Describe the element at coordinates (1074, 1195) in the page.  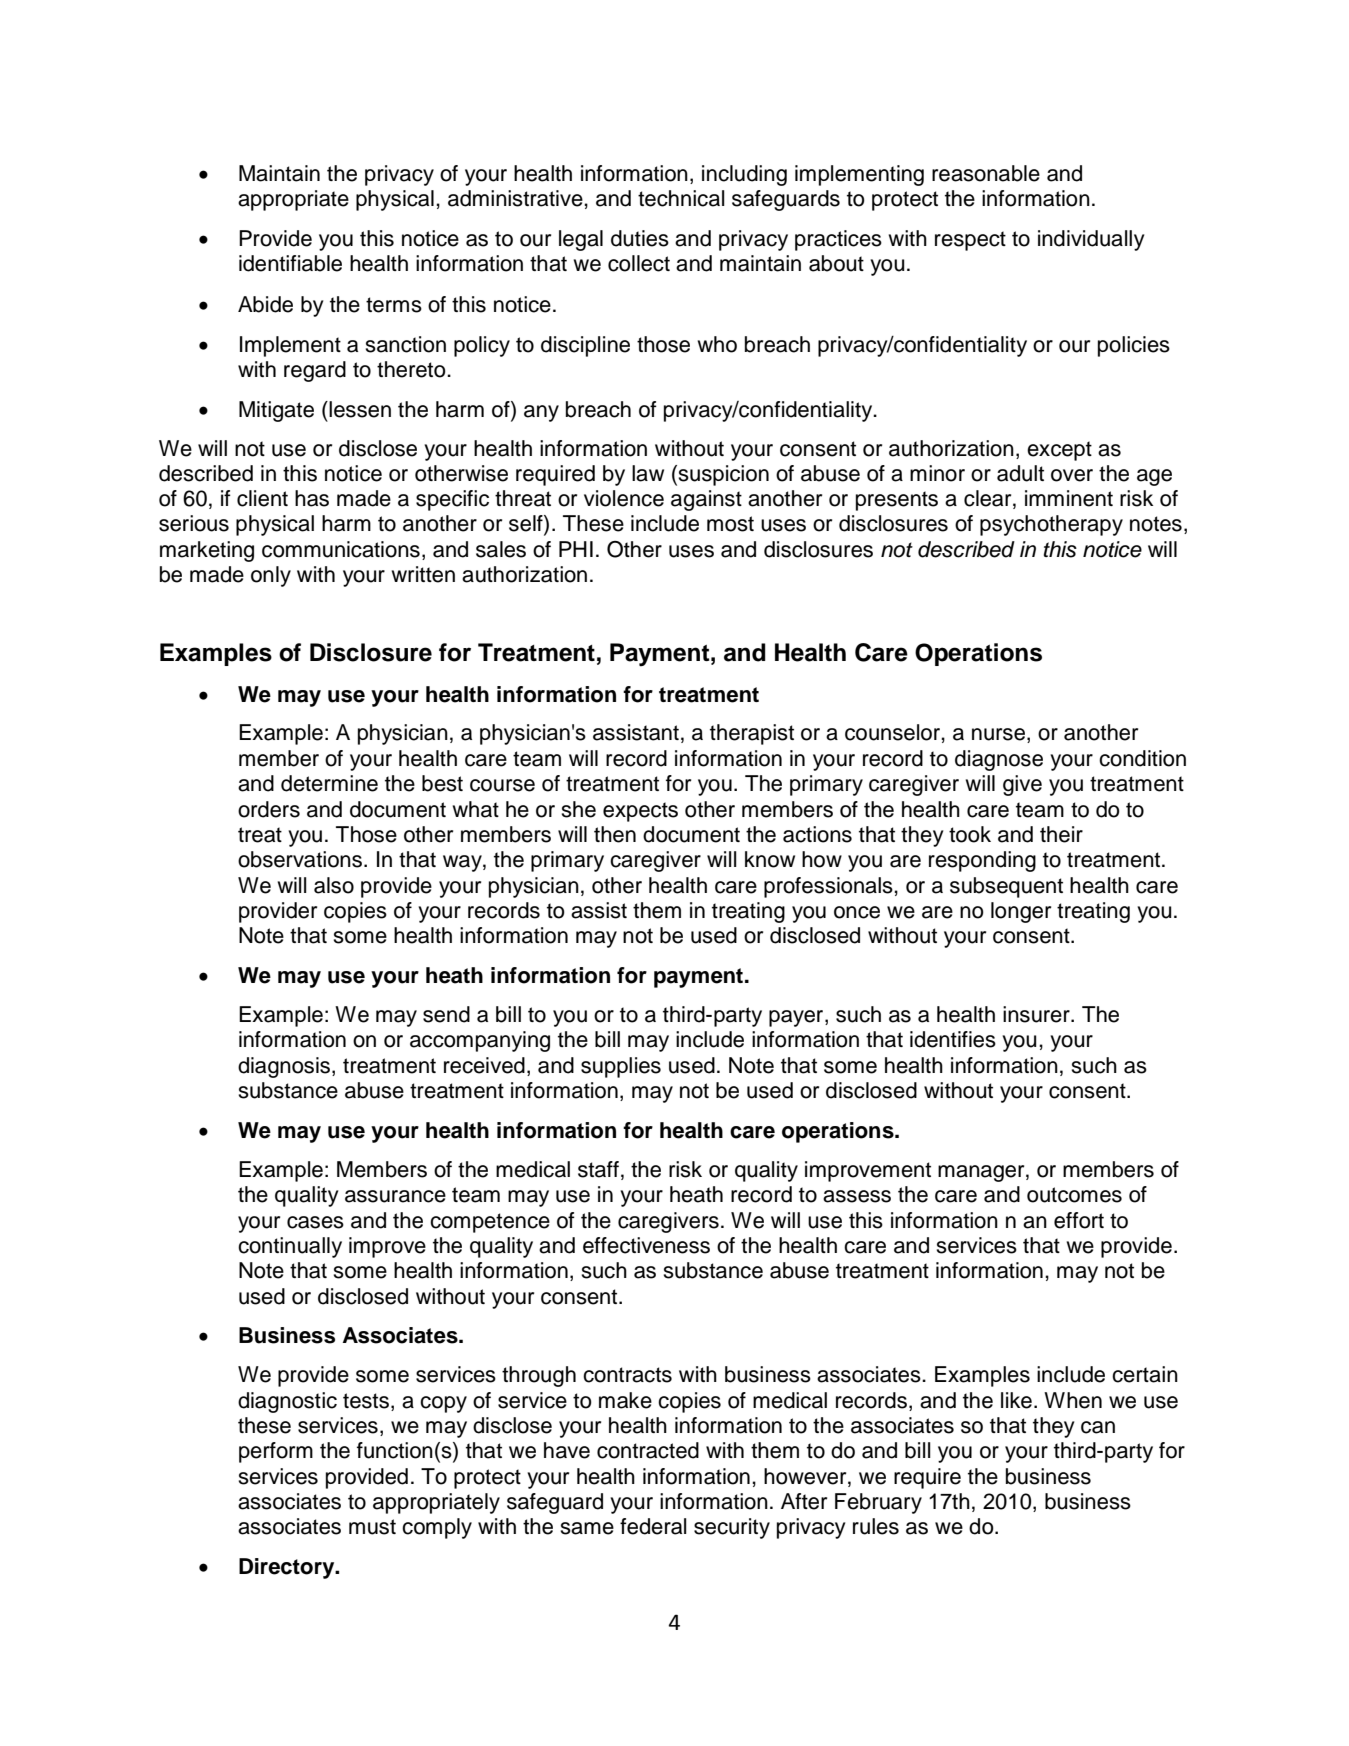
I see `outcomes` at that location.
